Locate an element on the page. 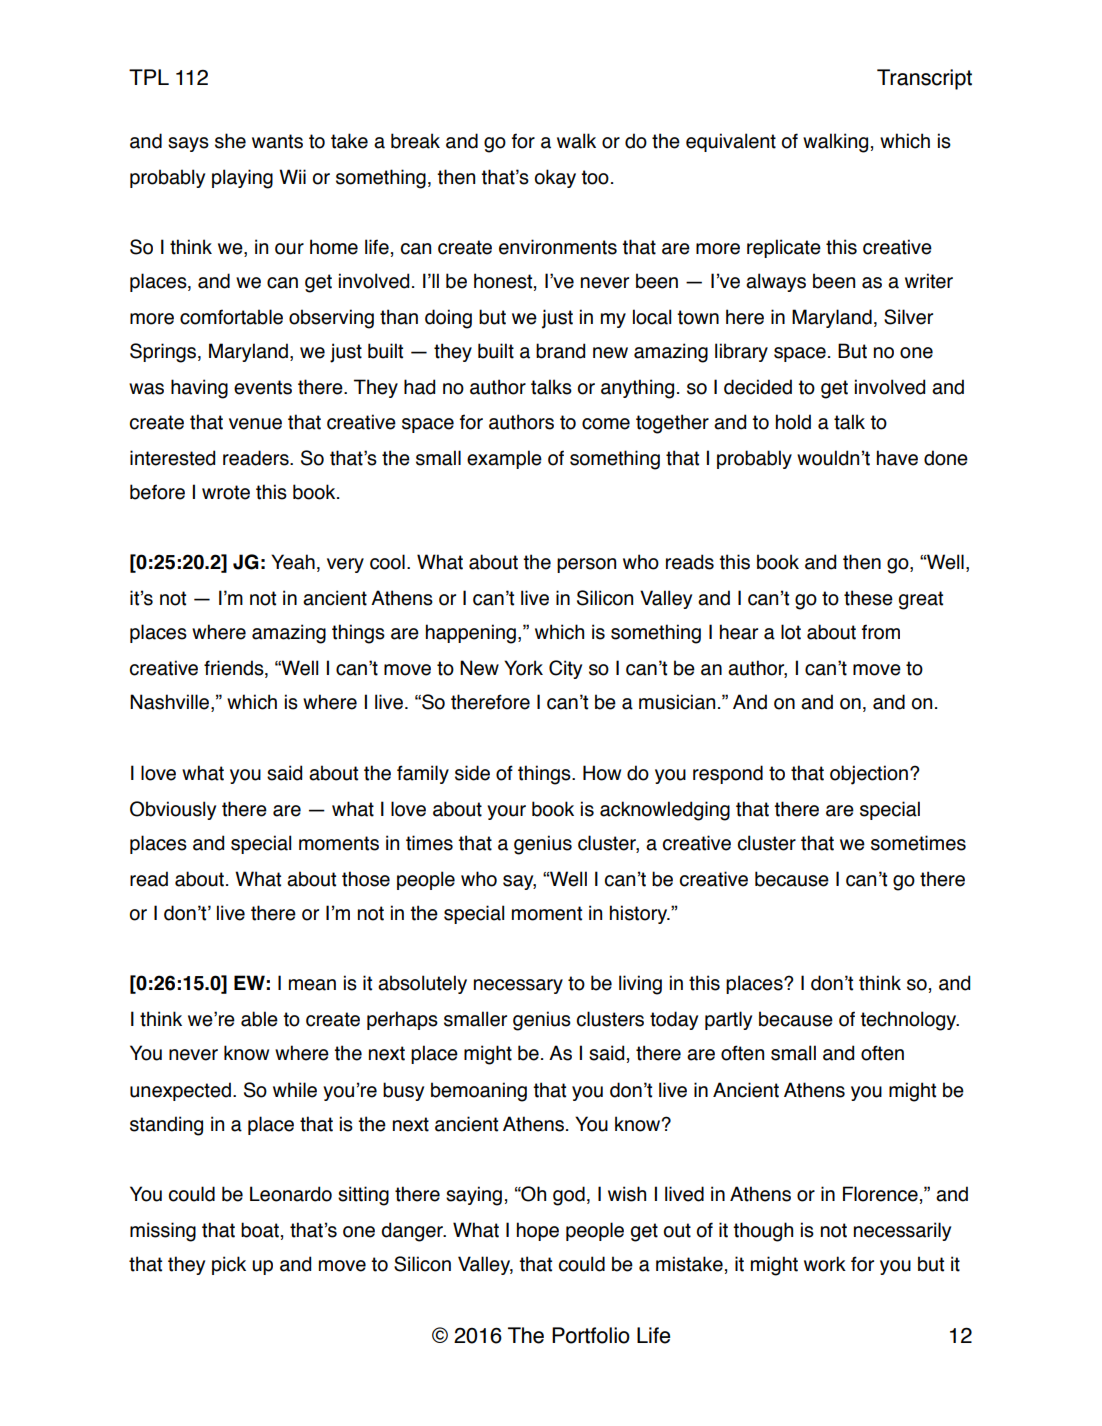 This page has width=1102, height=1426. Transcript is located at coordinates (924, 79).
